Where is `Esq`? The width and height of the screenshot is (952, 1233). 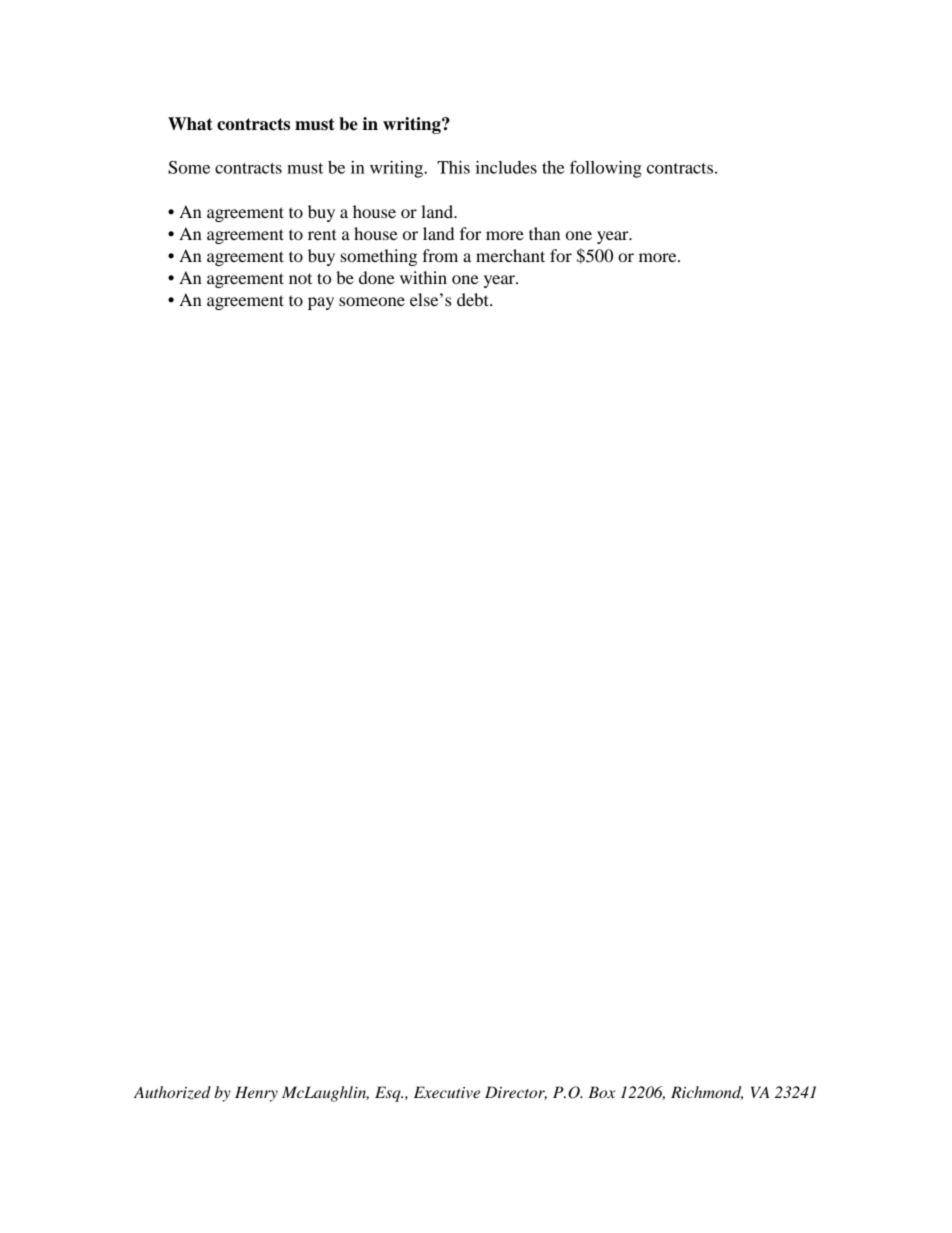 Esq is located at coordinates (389, 1094).
